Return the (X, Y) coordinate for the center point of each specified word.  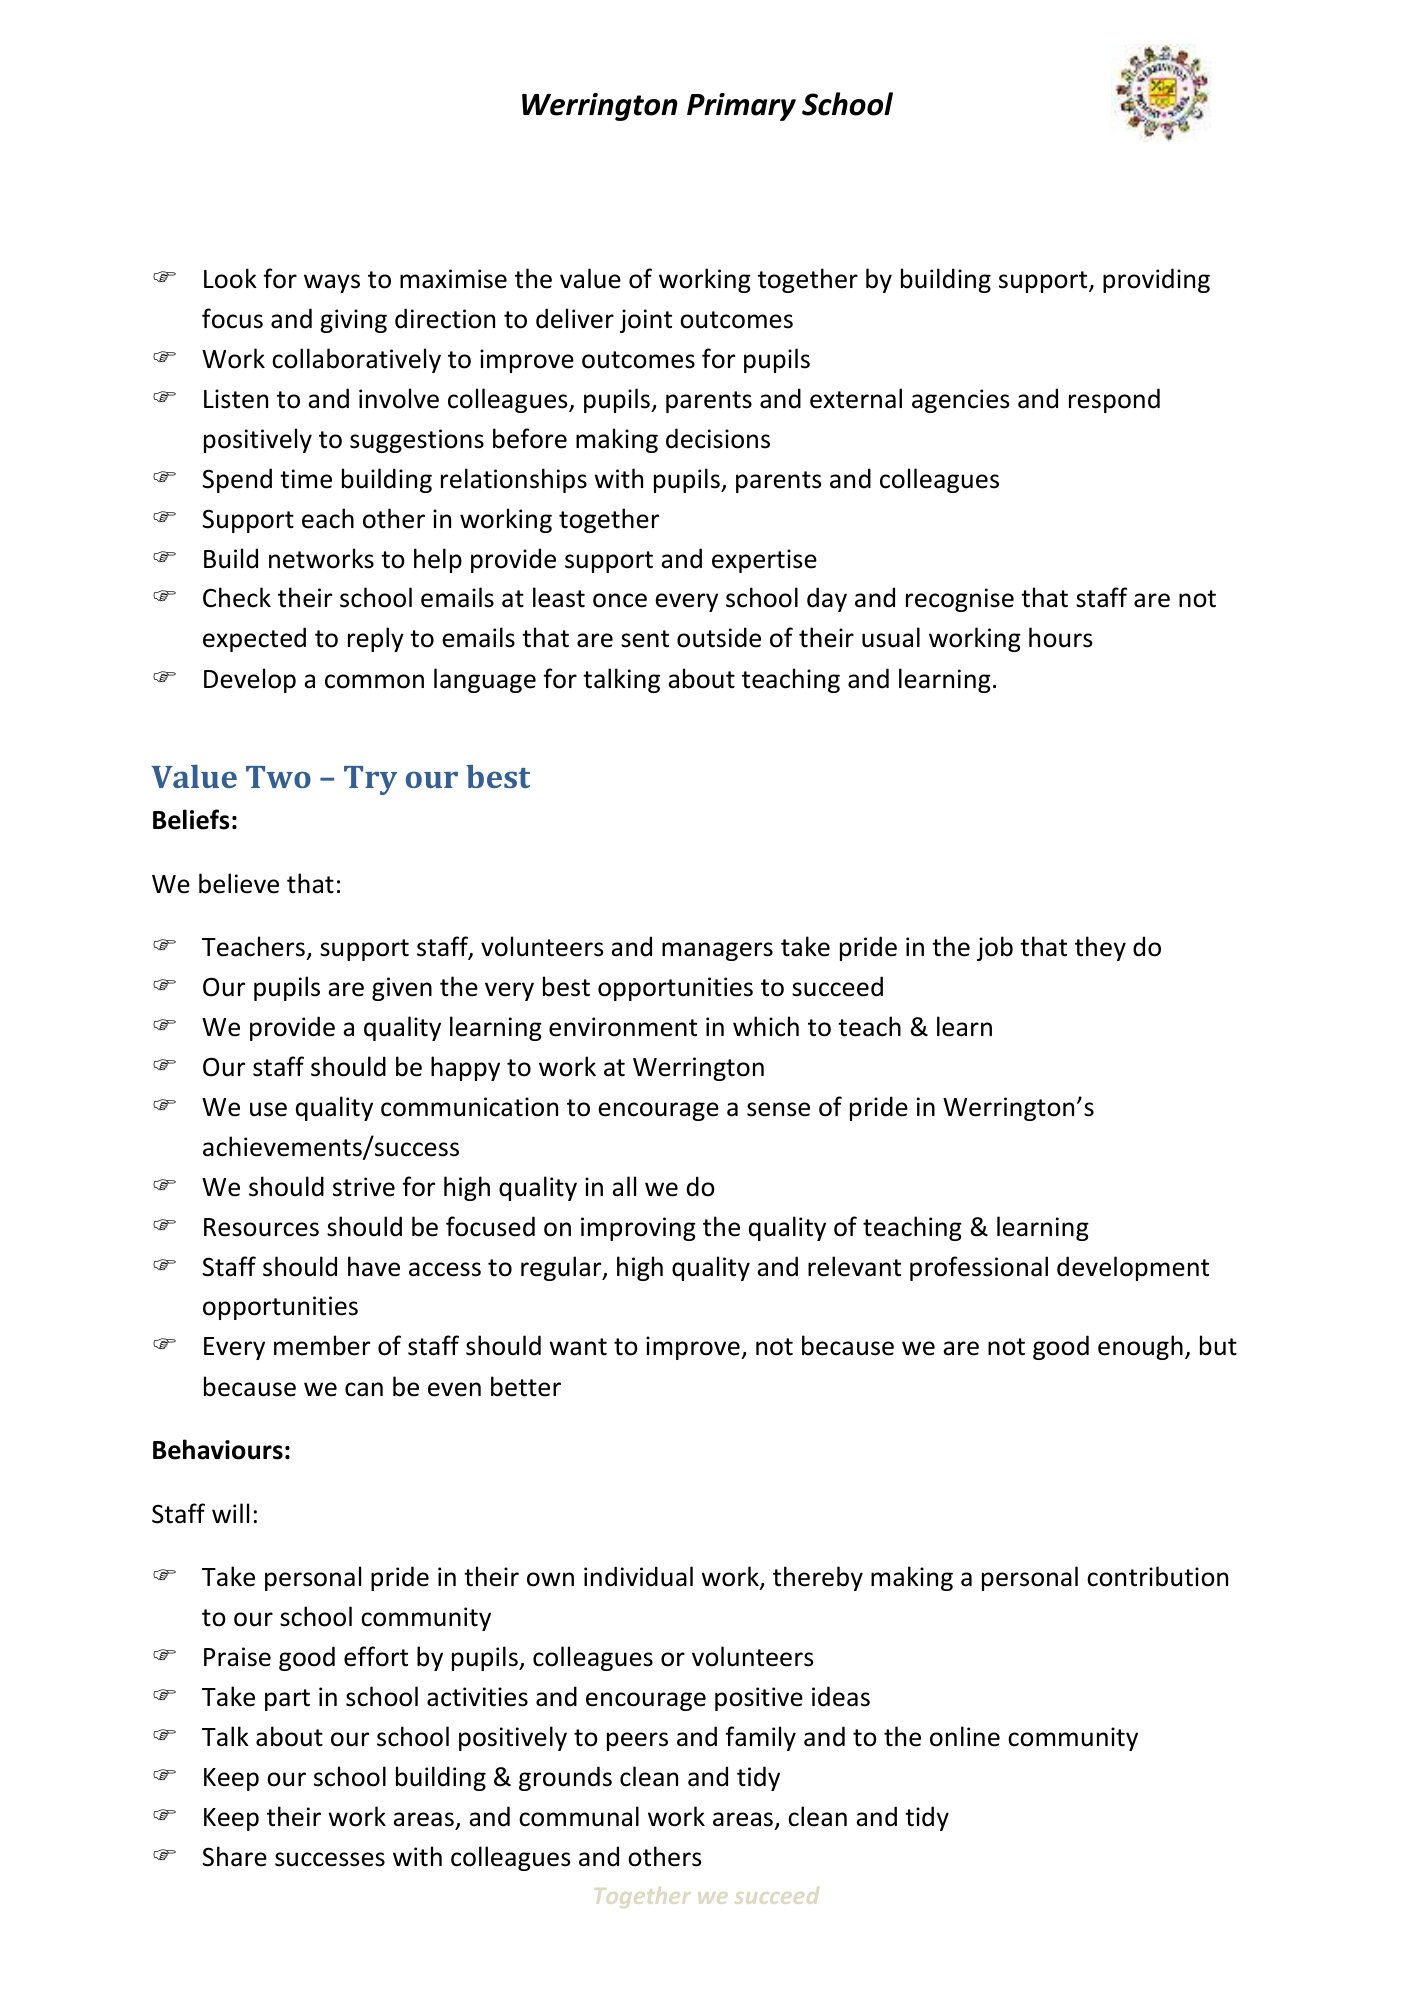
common (374, 681)
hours (1060, 637)
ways (332, 283)
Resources (261, 1227)
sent (645, 639)
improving (638, 1229)
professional (979, 1268)
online (965, 1736)
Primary (741, 107)
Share (234, 1856)
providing (1156, 280)
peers (637, 1741)
